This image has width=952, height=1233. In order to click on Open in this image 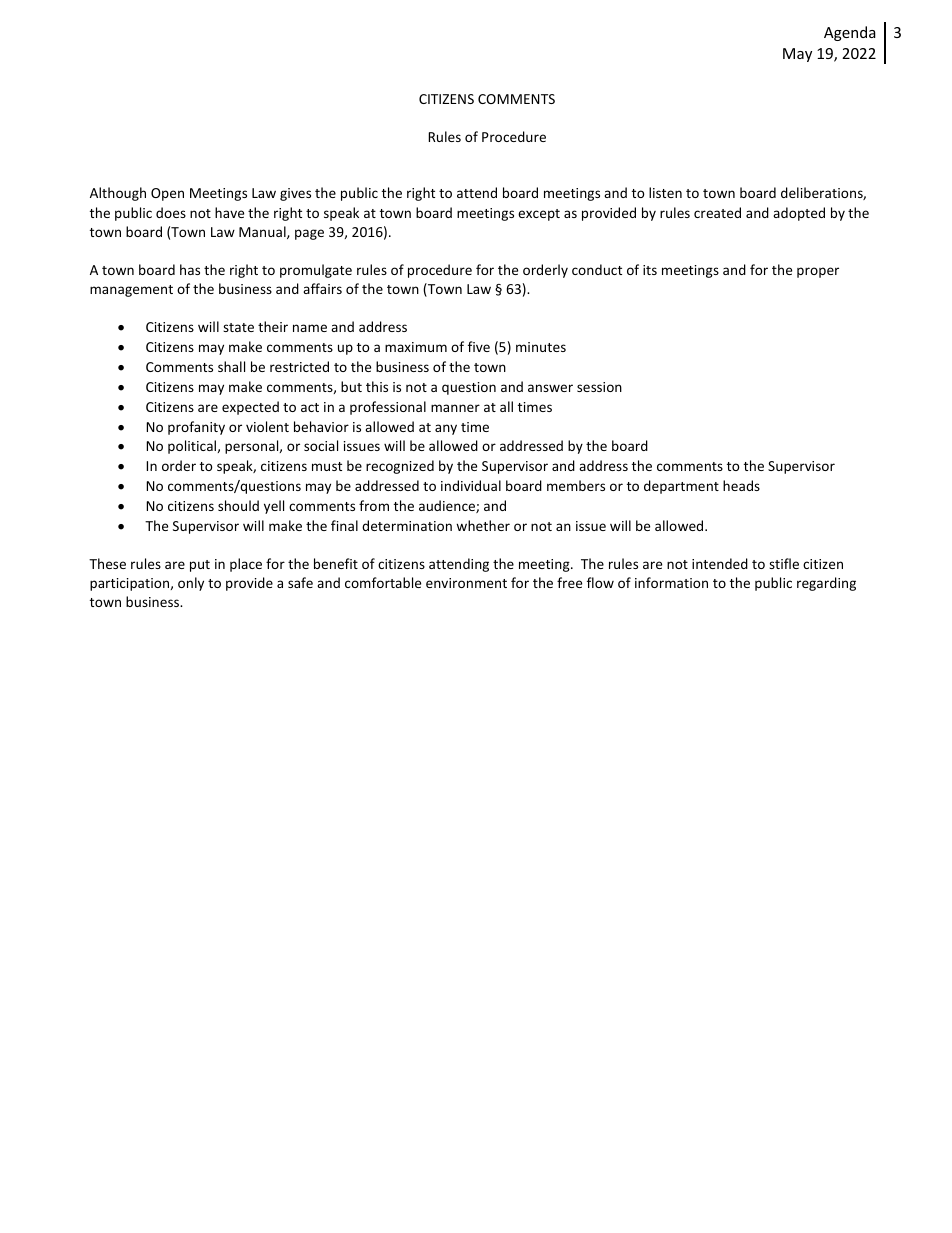, I will do `click(167, 194)`.
